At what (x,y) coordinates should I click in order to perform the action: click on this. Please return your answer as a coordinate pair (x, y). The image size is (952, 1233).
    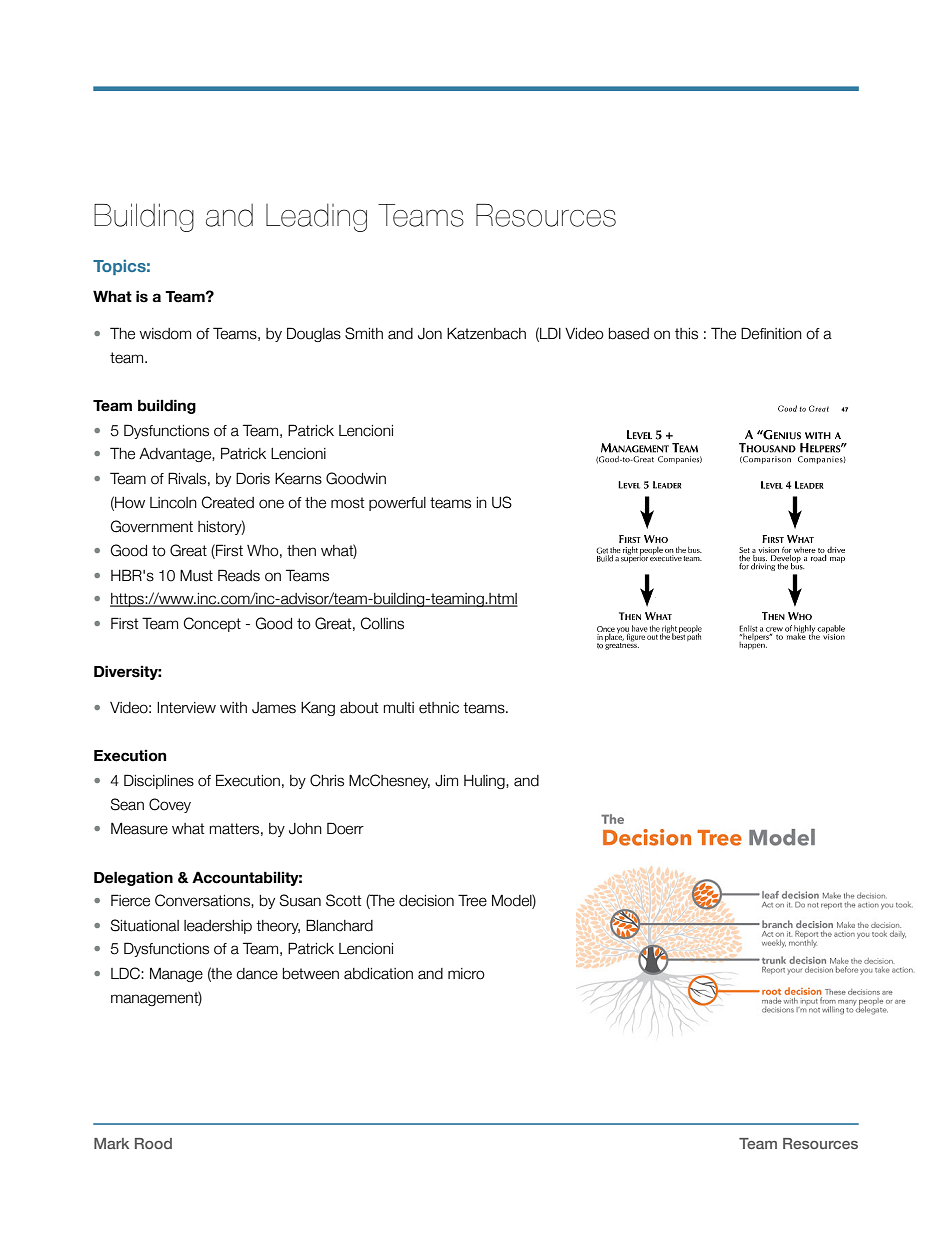
    Looking at the image, I should click on (686, 334).
